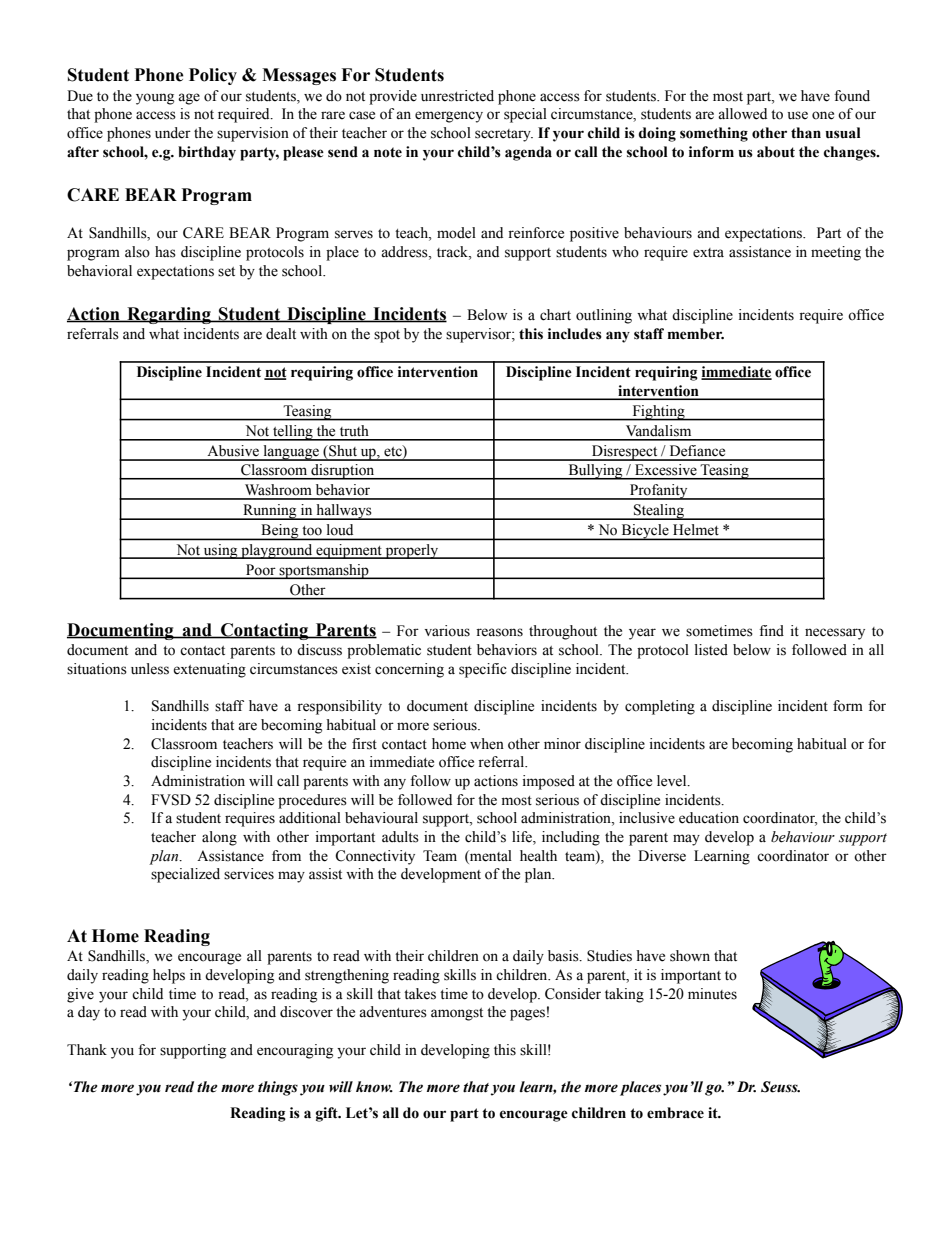 Image resolution: width=952 pixels, height=1233 pixels. What do you see at coordinates (278, 1088) in the screenshot?
I see `things` at bounding box center [278, 1088].
